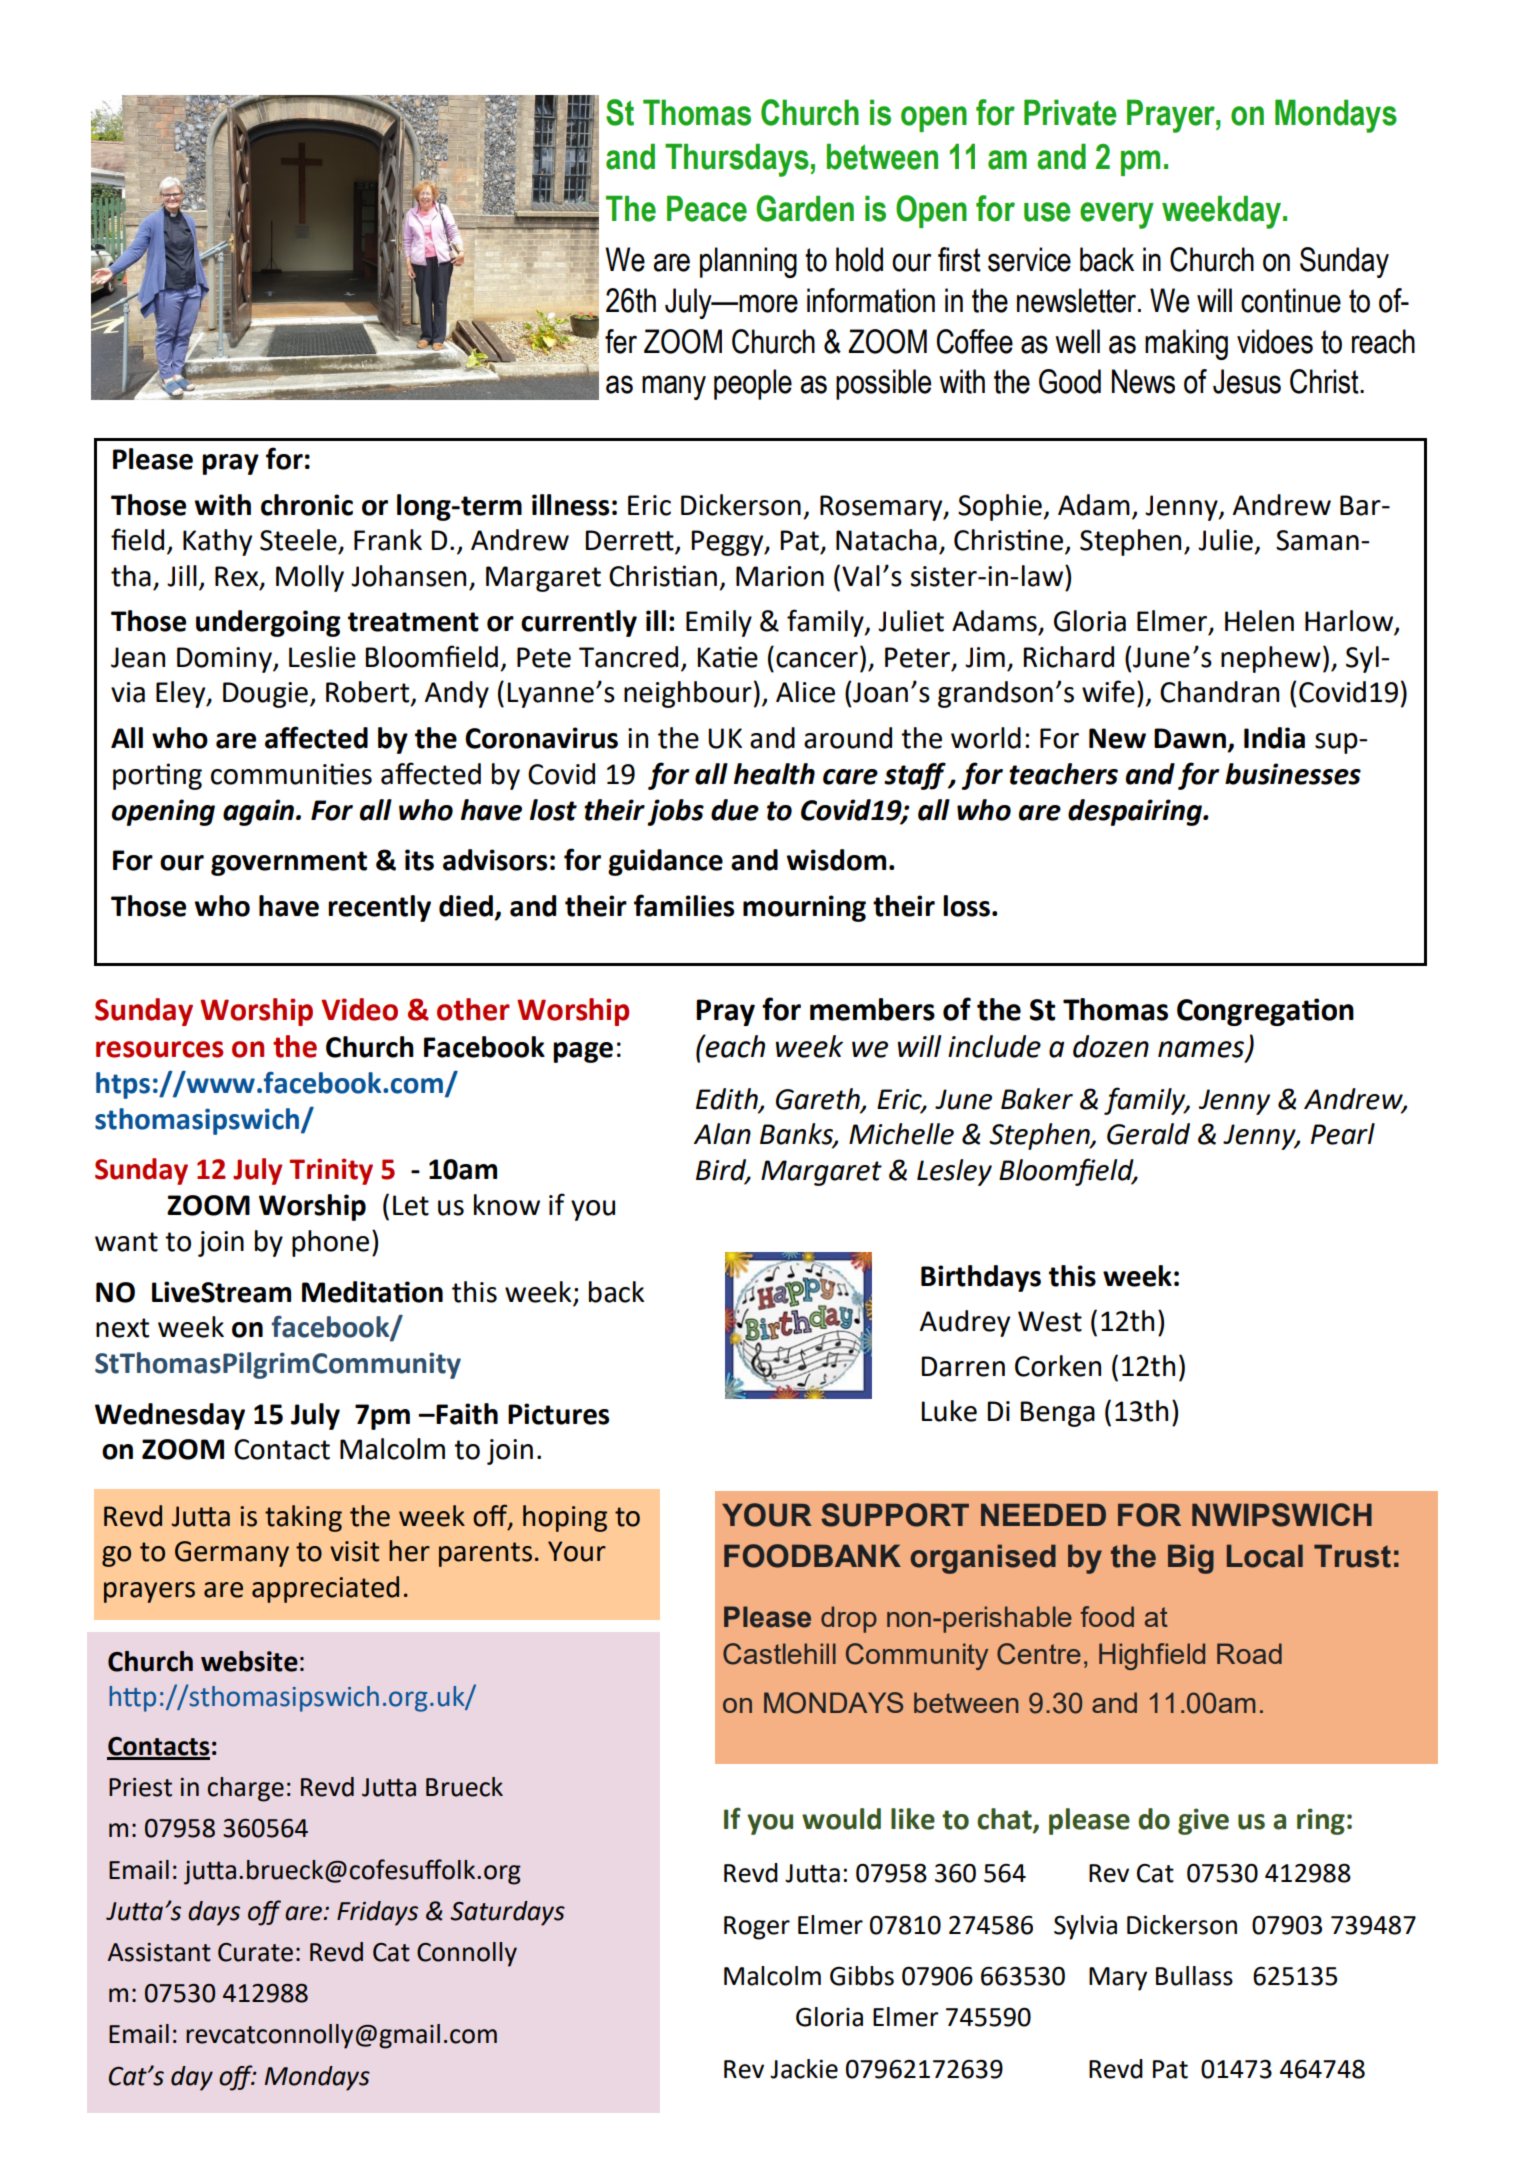 The height and width of the document is (2172, 1536). What do you see at coordinates (331, 1171) in the document?
I see `Trinity` at bounding box center [331, 1171].
